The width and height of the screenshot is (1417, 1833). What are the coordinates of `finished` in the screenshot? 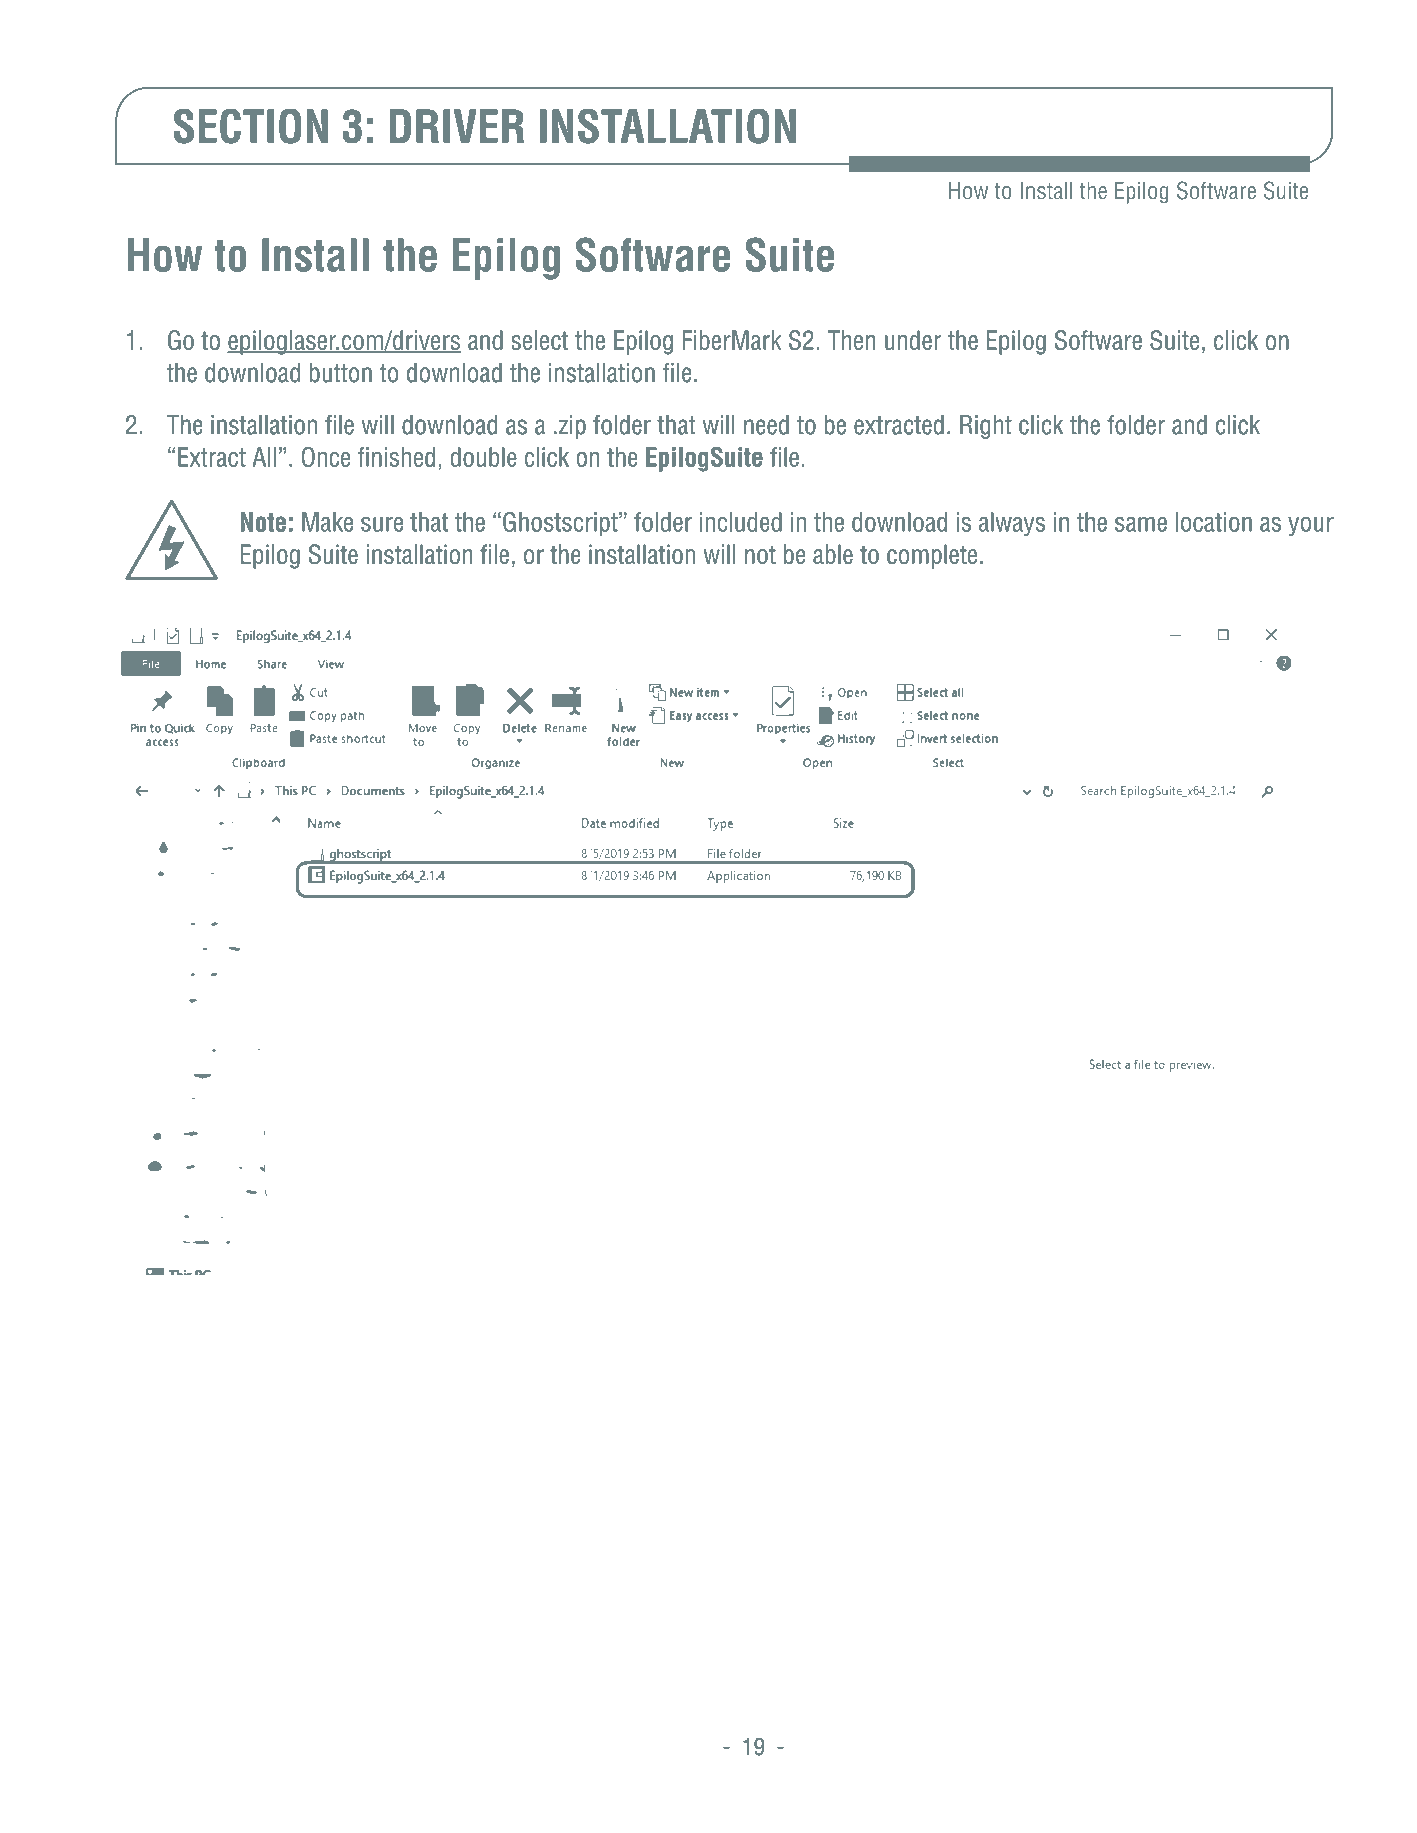 It's located at (396, 457).
